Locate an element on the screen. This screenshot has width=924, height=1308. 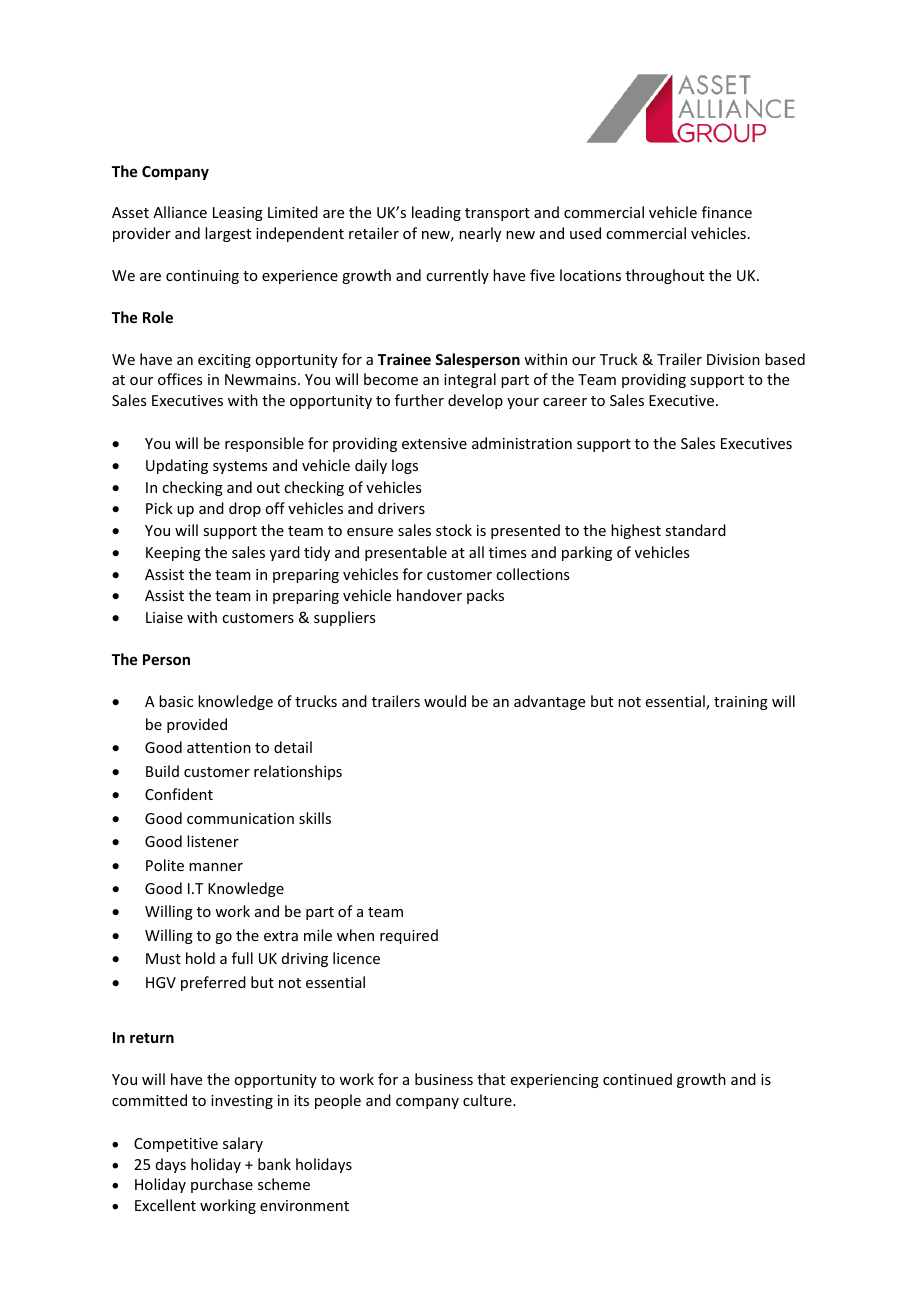
finance is located at coordinates (727, 212).
